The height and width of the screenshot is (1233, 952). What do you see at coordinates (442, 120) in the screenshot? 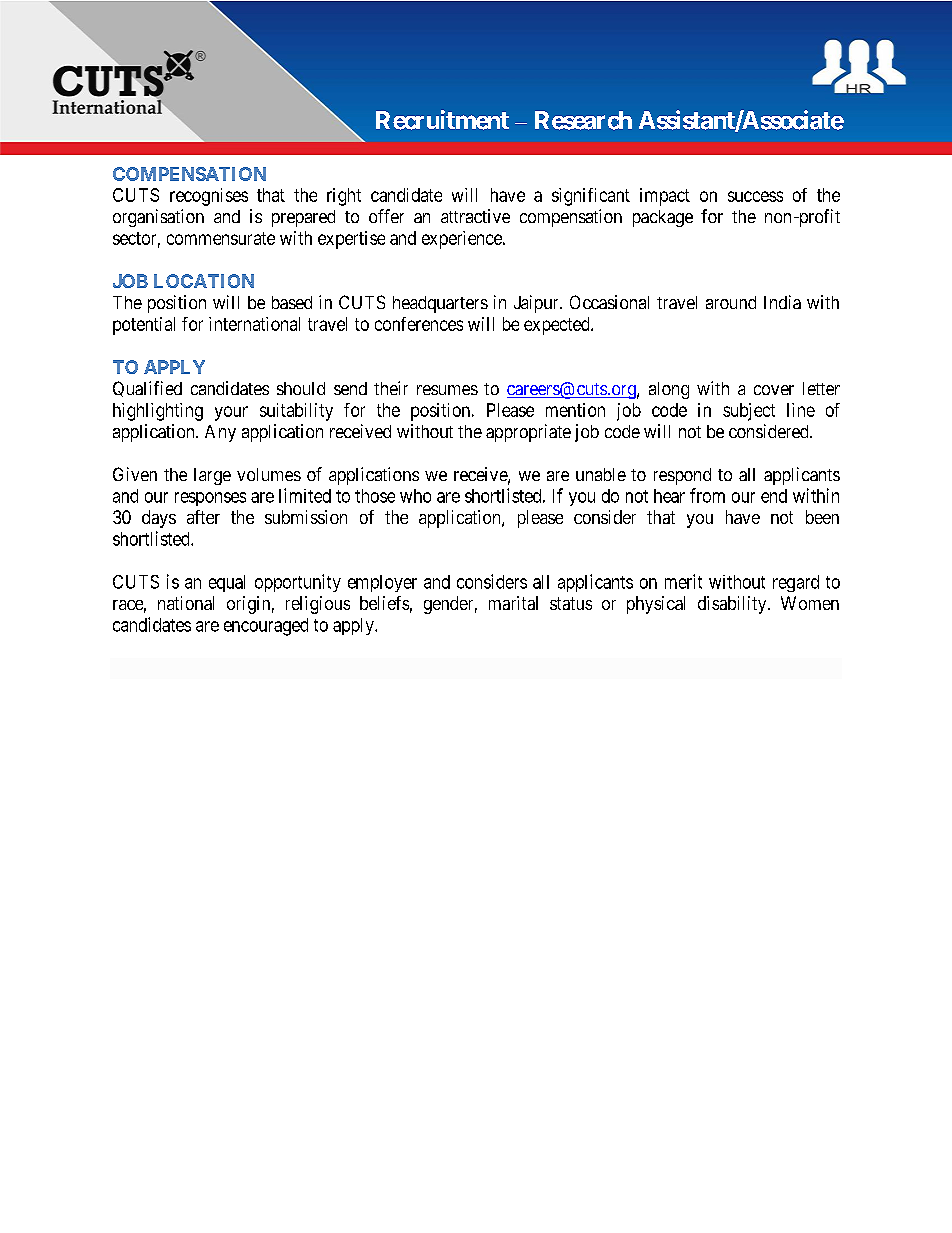
I see `Recruitment` at bounding box center [442, 120].
